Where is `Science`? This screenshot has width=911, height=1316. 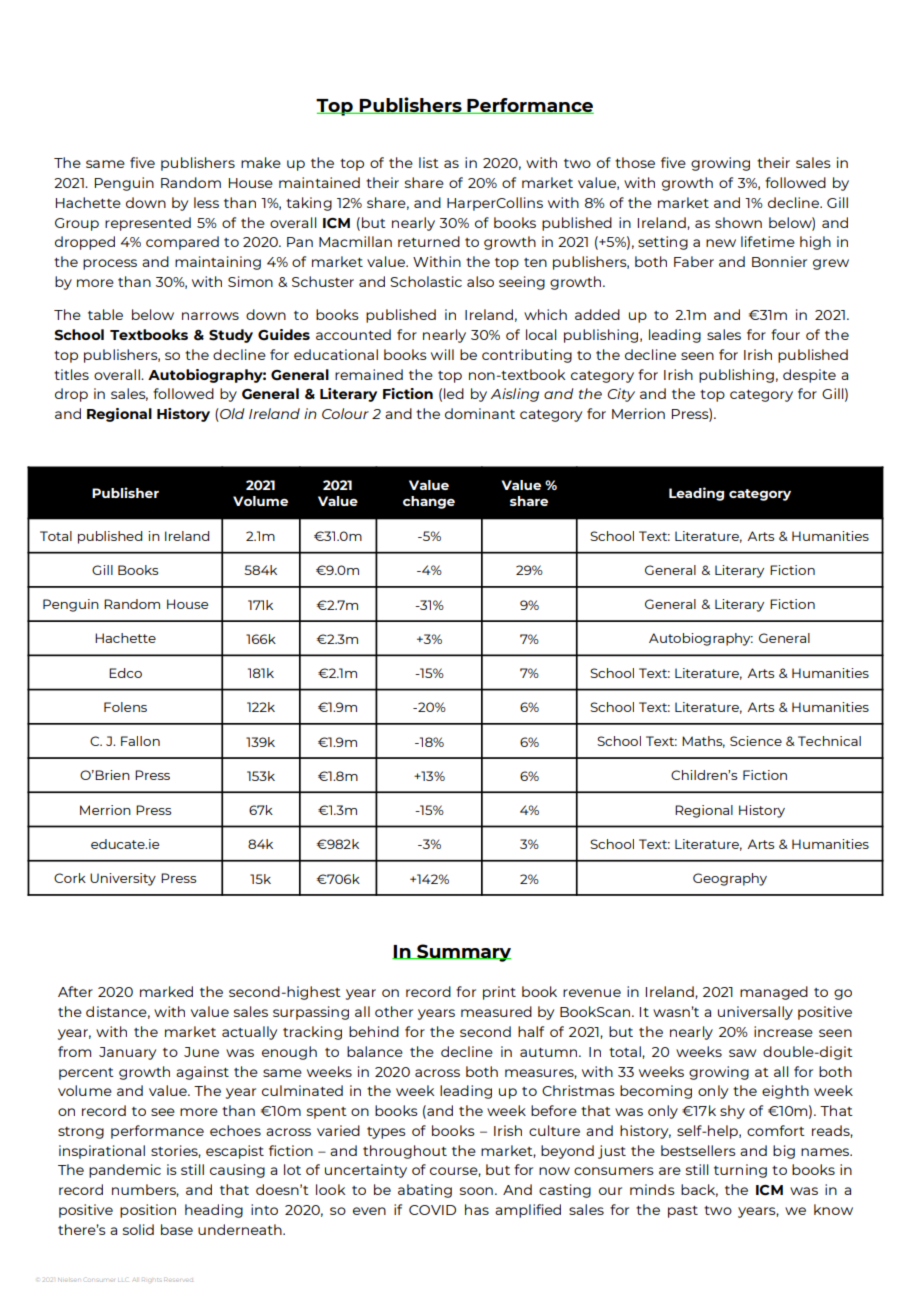
Science is located at coordinates (756, 741).
